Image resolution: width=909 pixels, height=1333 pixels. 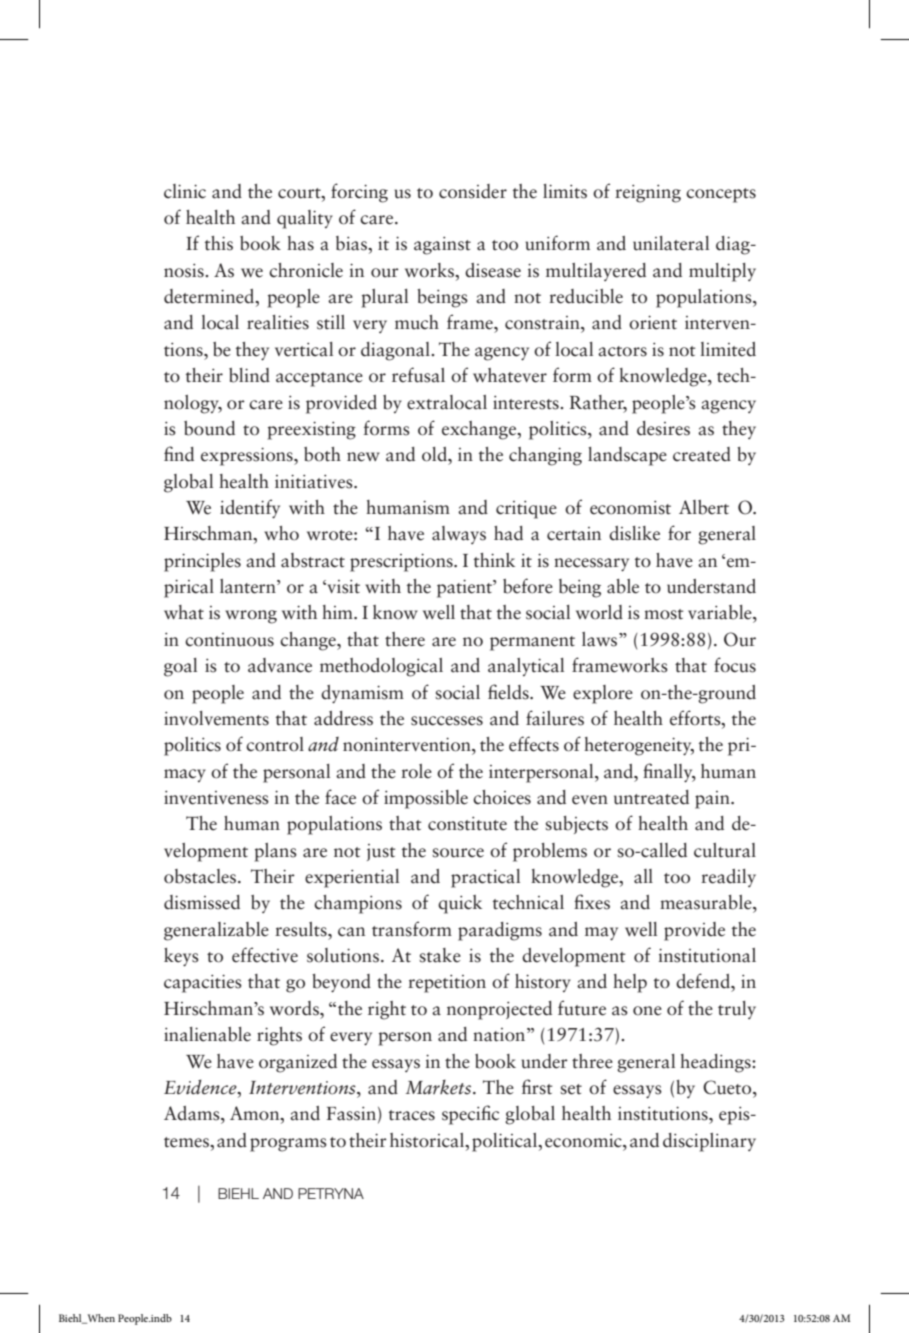 I want to click on identify, so click(x=250, y=509).
